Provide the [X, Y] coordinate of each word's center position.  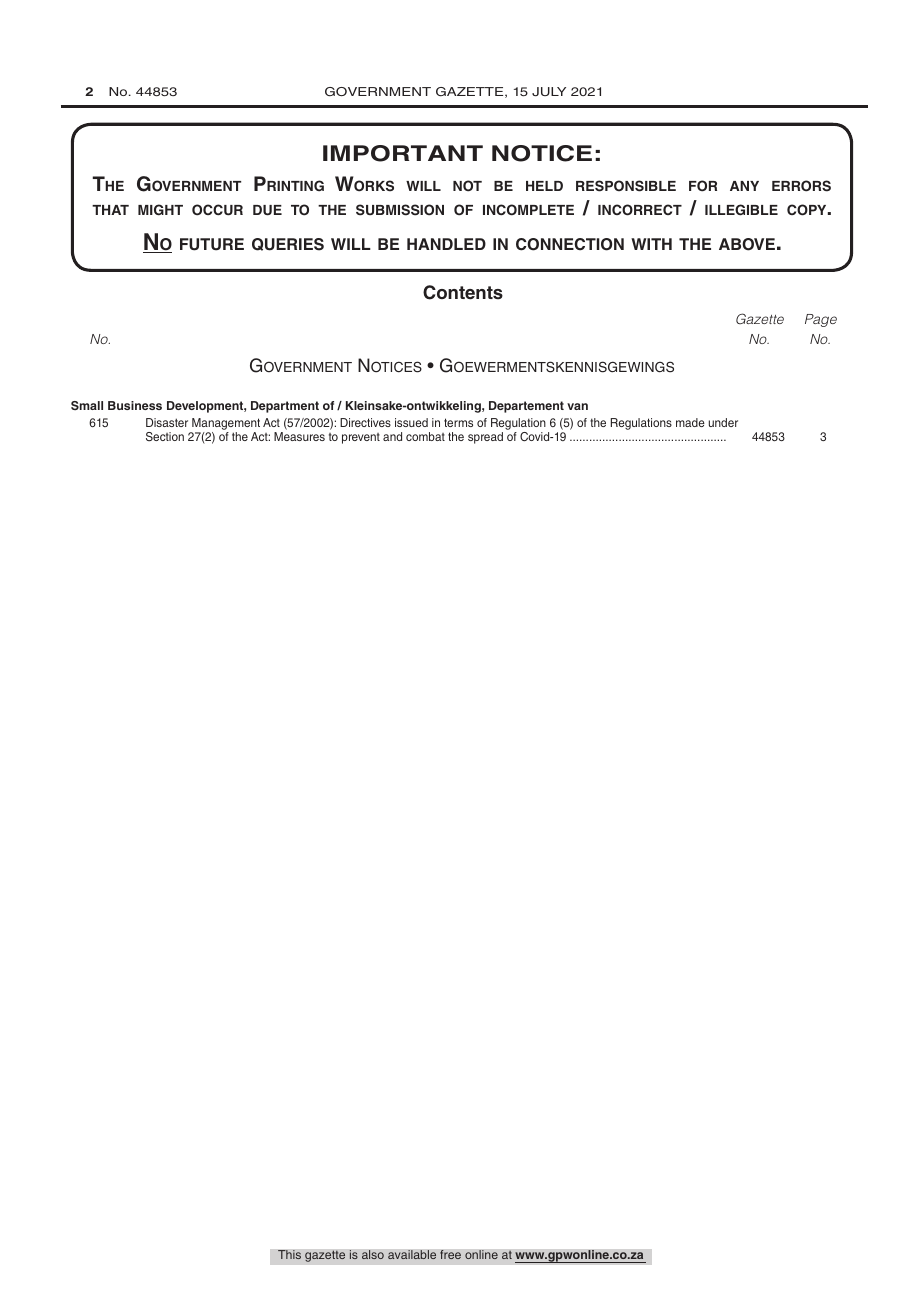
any [744, 186]
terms [458, 422]
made [690, 422]
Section [165, 436]
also [373, 1254]
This [289, 1255]
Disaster [167, 422]
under [723, 422]
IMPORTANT [403, 153]
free [450, 1254]
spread [485, 438]
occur [217, 210]
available [412, 1254]
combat [425, 436]
